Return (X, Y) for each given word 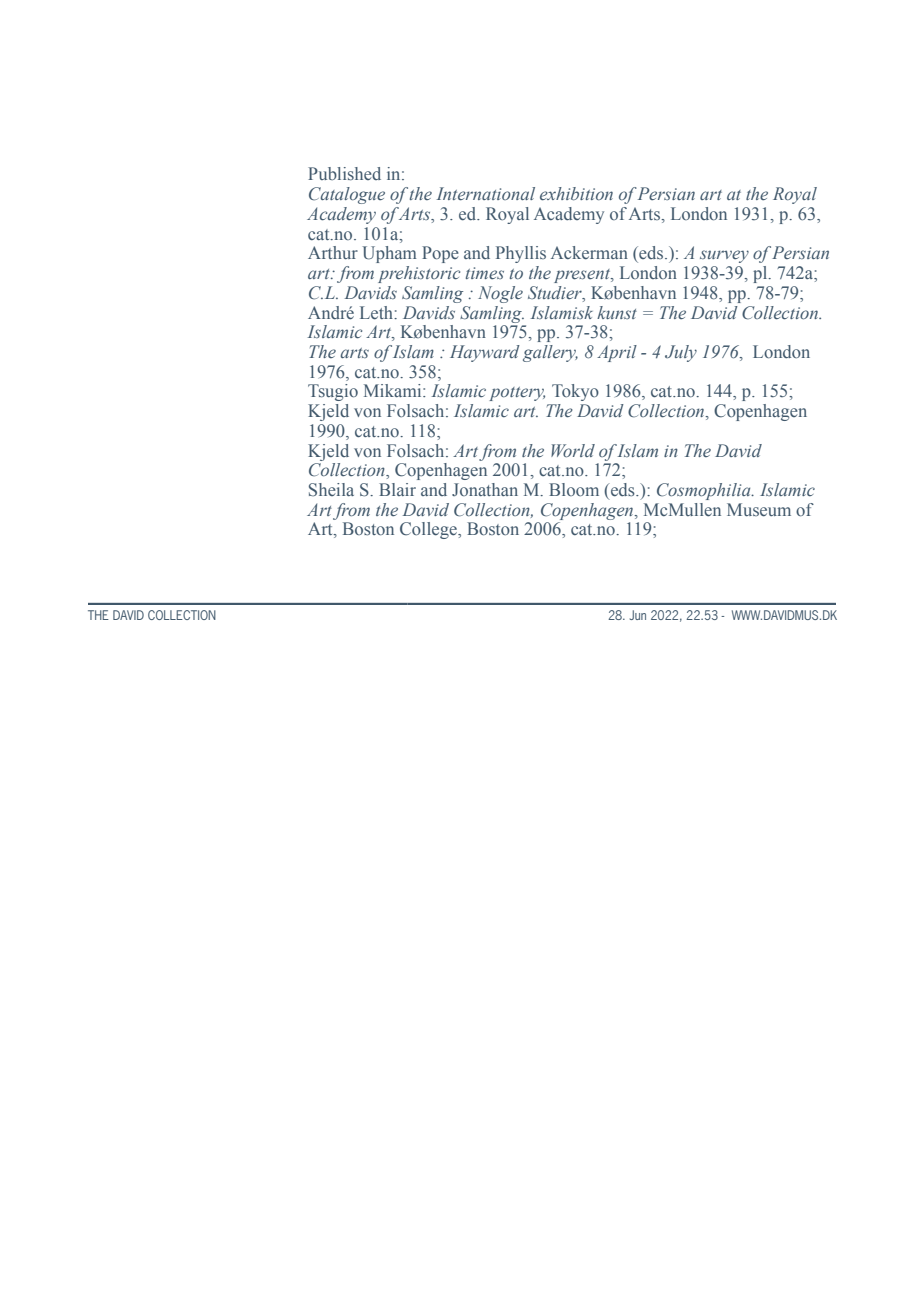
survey (724, 256)
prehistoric (419, 274)
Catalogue (347, 195)
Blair (397, 489)
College (429, 530)
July (681, 353)
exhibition (576, 194)
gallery (550, 353)
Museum (759, 510)
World (573, 450)
